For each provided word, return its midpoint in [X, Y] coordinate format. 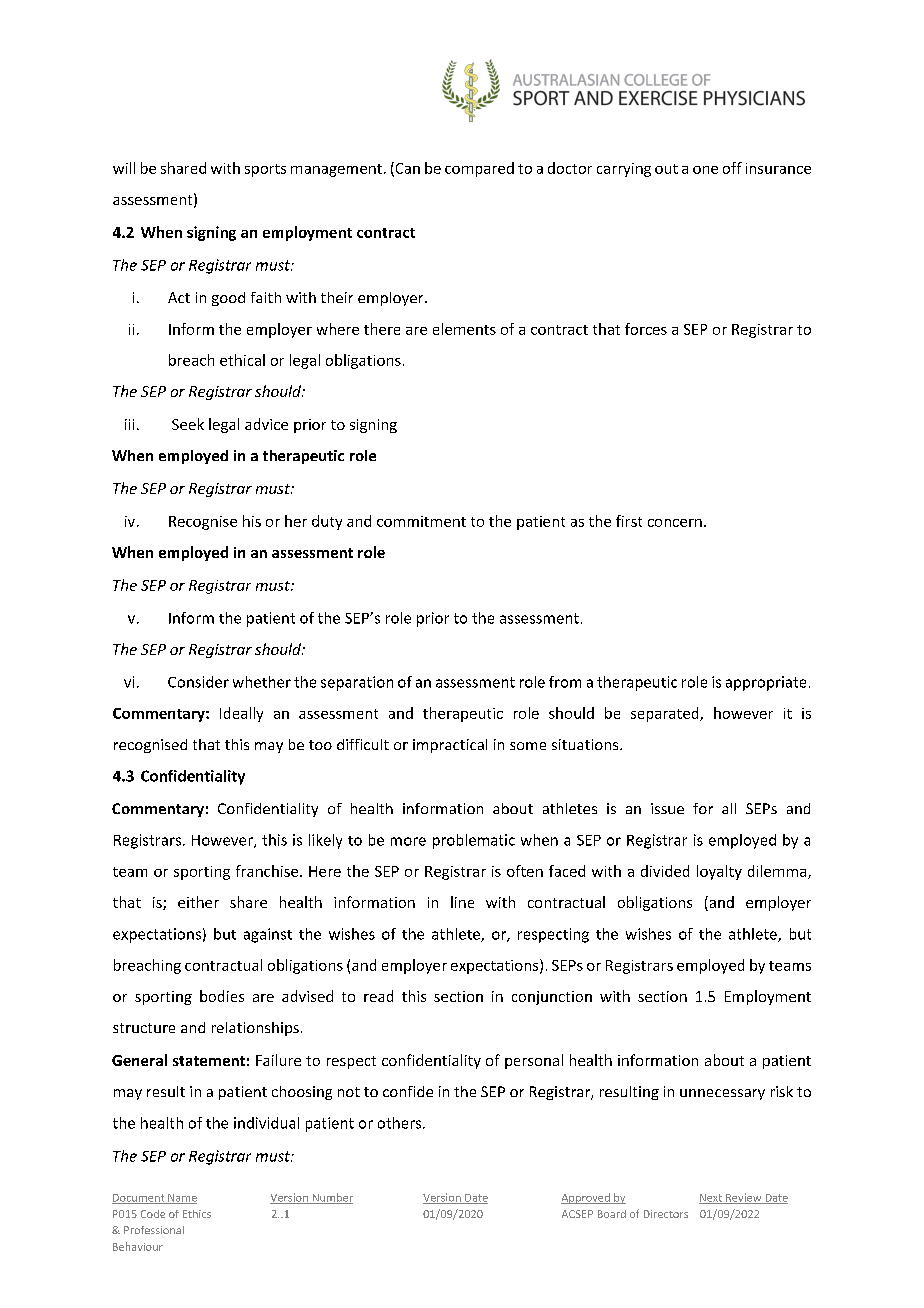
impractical [450, 746]
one [705, 170]
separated [666, 714]
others [401, 1123]
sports [265, 170]
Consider [198, 682]
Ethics [197, 1214]
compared [479, 169]
